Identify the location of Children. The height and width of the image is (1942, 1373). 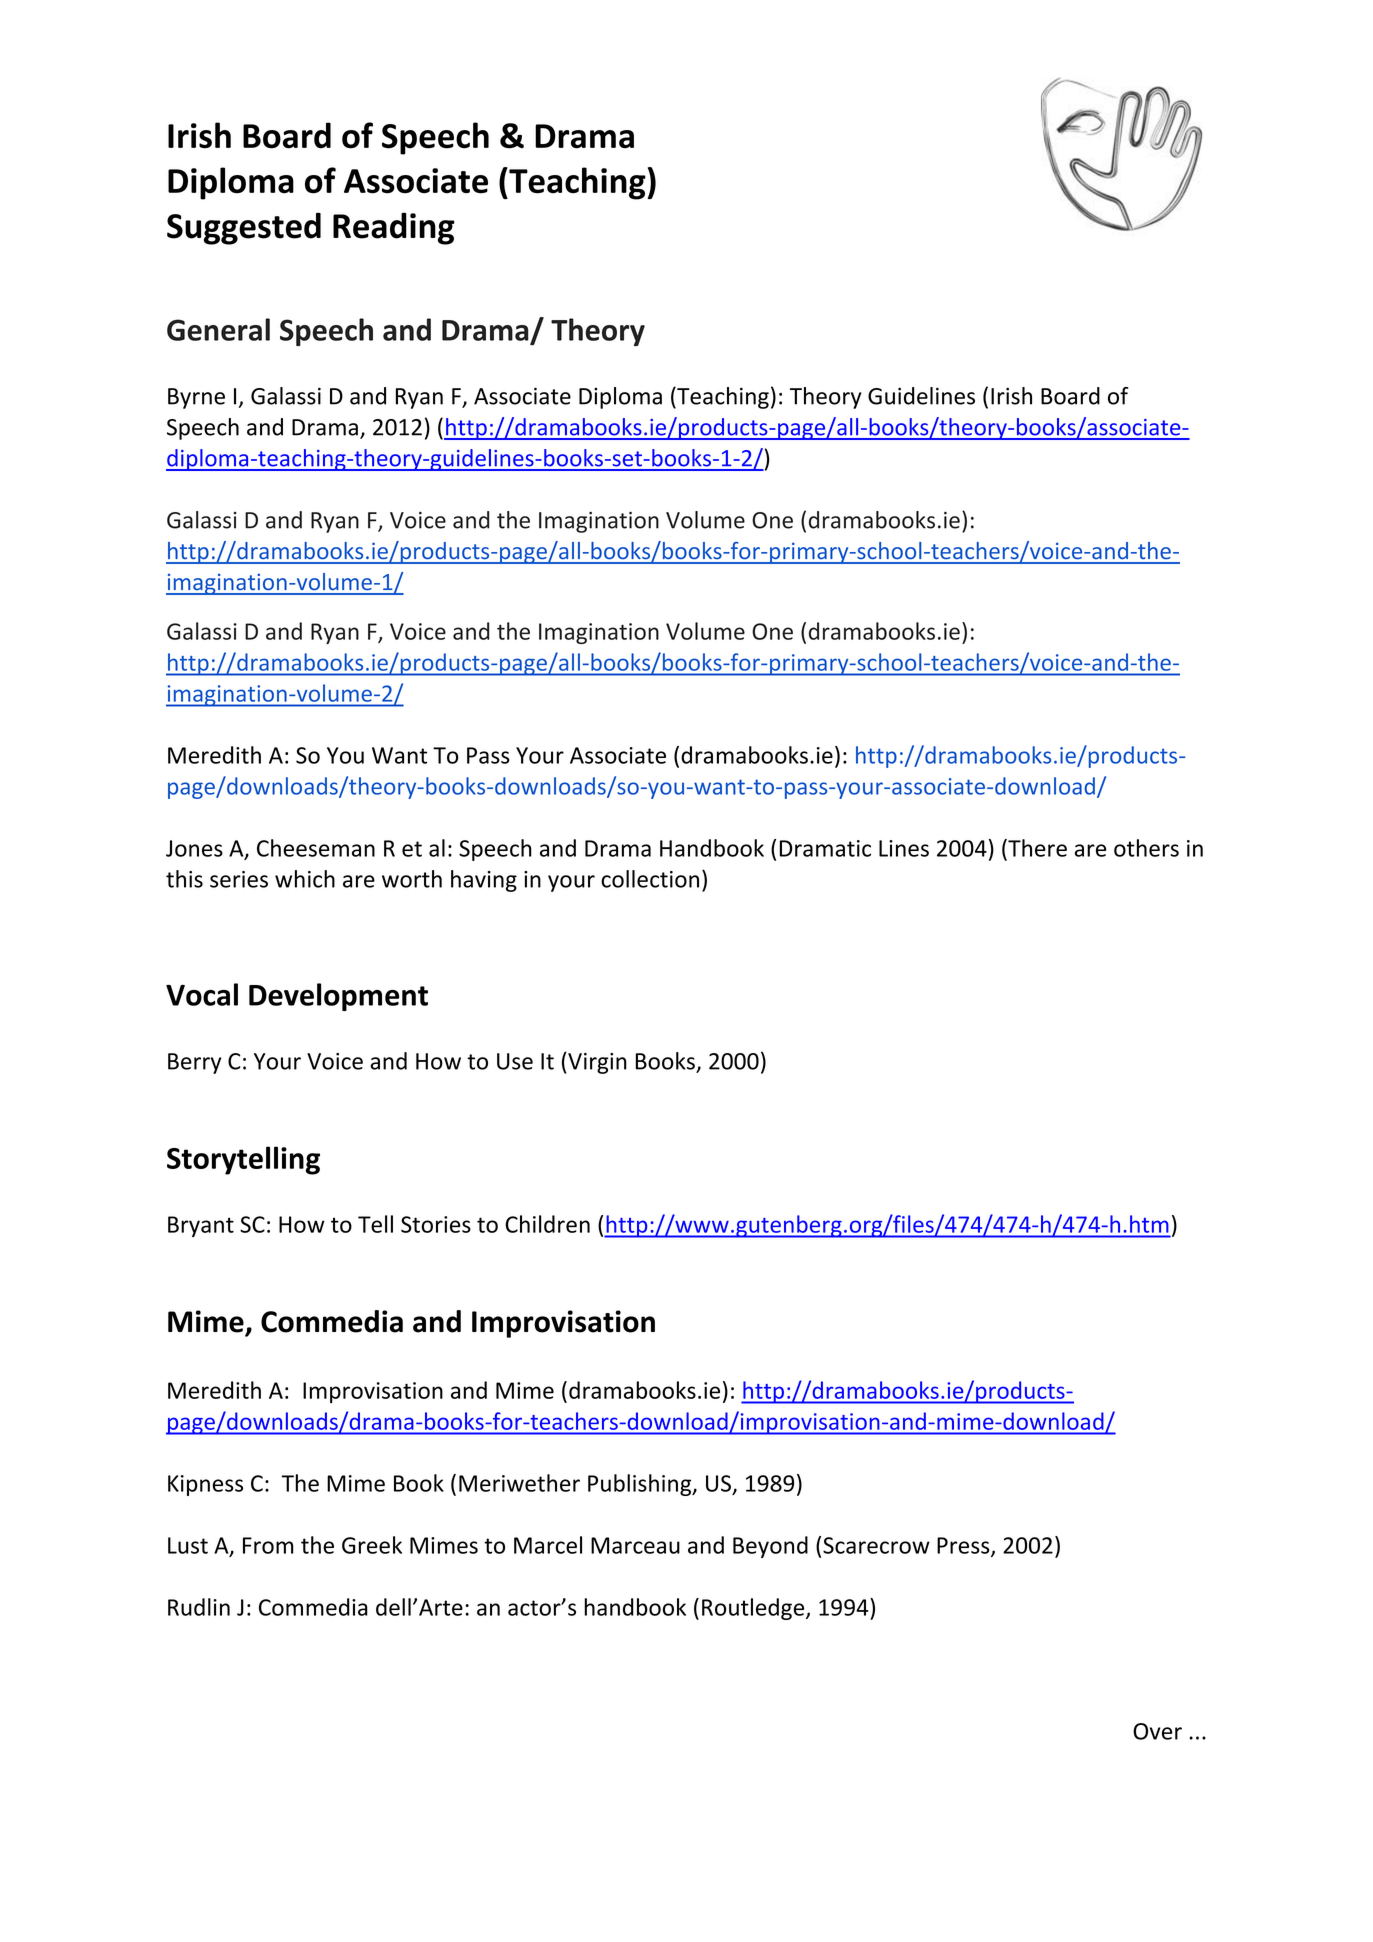
(547, 1224).
